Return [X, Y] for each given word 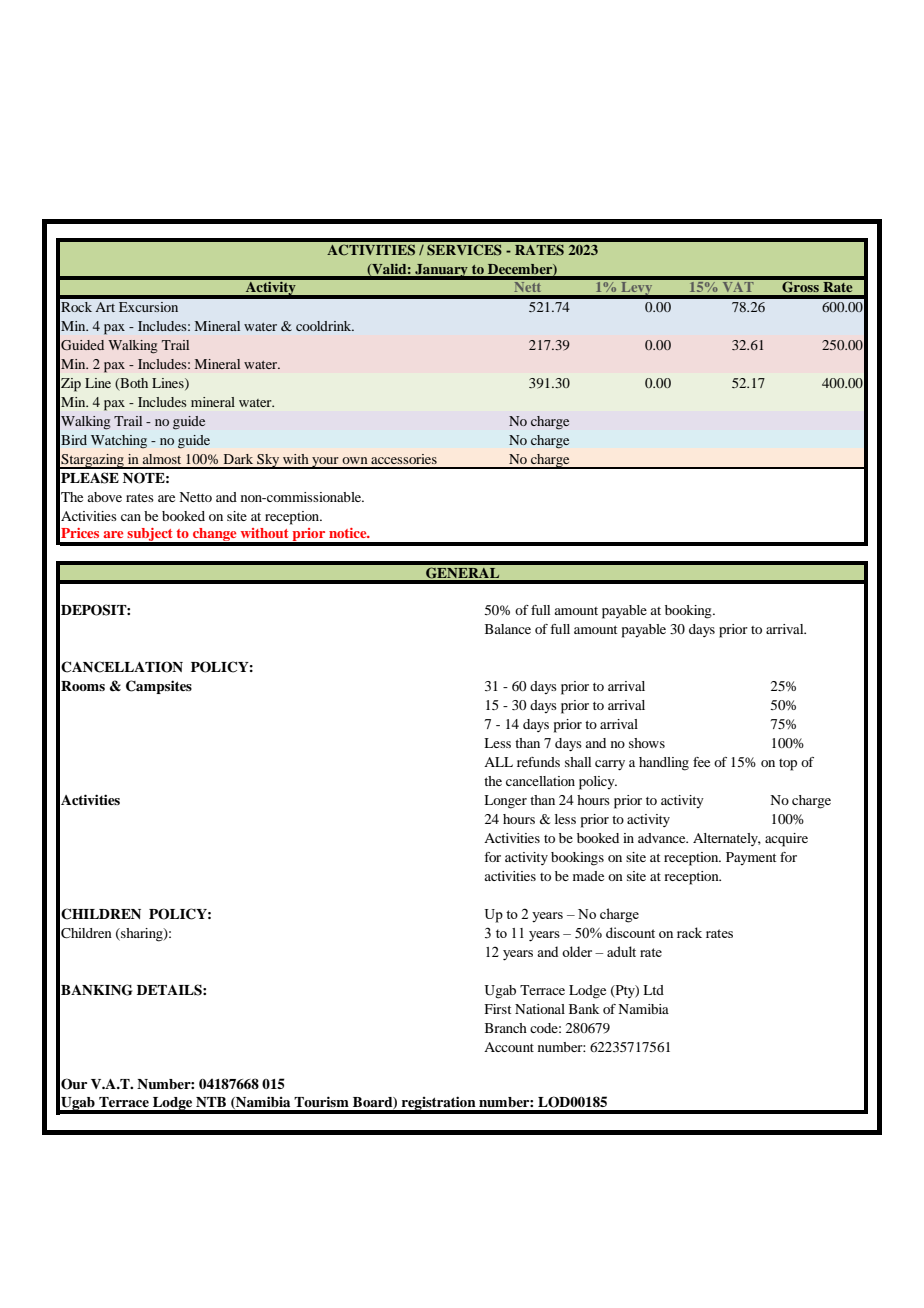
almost [162, 459]
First [498, 1009]
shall [578, 762]
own [355, 460]
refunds [538, 762]
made [588, 876]
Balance [508, 629]
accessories [404, 459]
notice [349, 533]
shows [647, 743]
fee [701, 762]
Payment [751, 858]
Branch [506, 1028]
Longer [505, 802]
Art [105, 307]
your [325, 463]
